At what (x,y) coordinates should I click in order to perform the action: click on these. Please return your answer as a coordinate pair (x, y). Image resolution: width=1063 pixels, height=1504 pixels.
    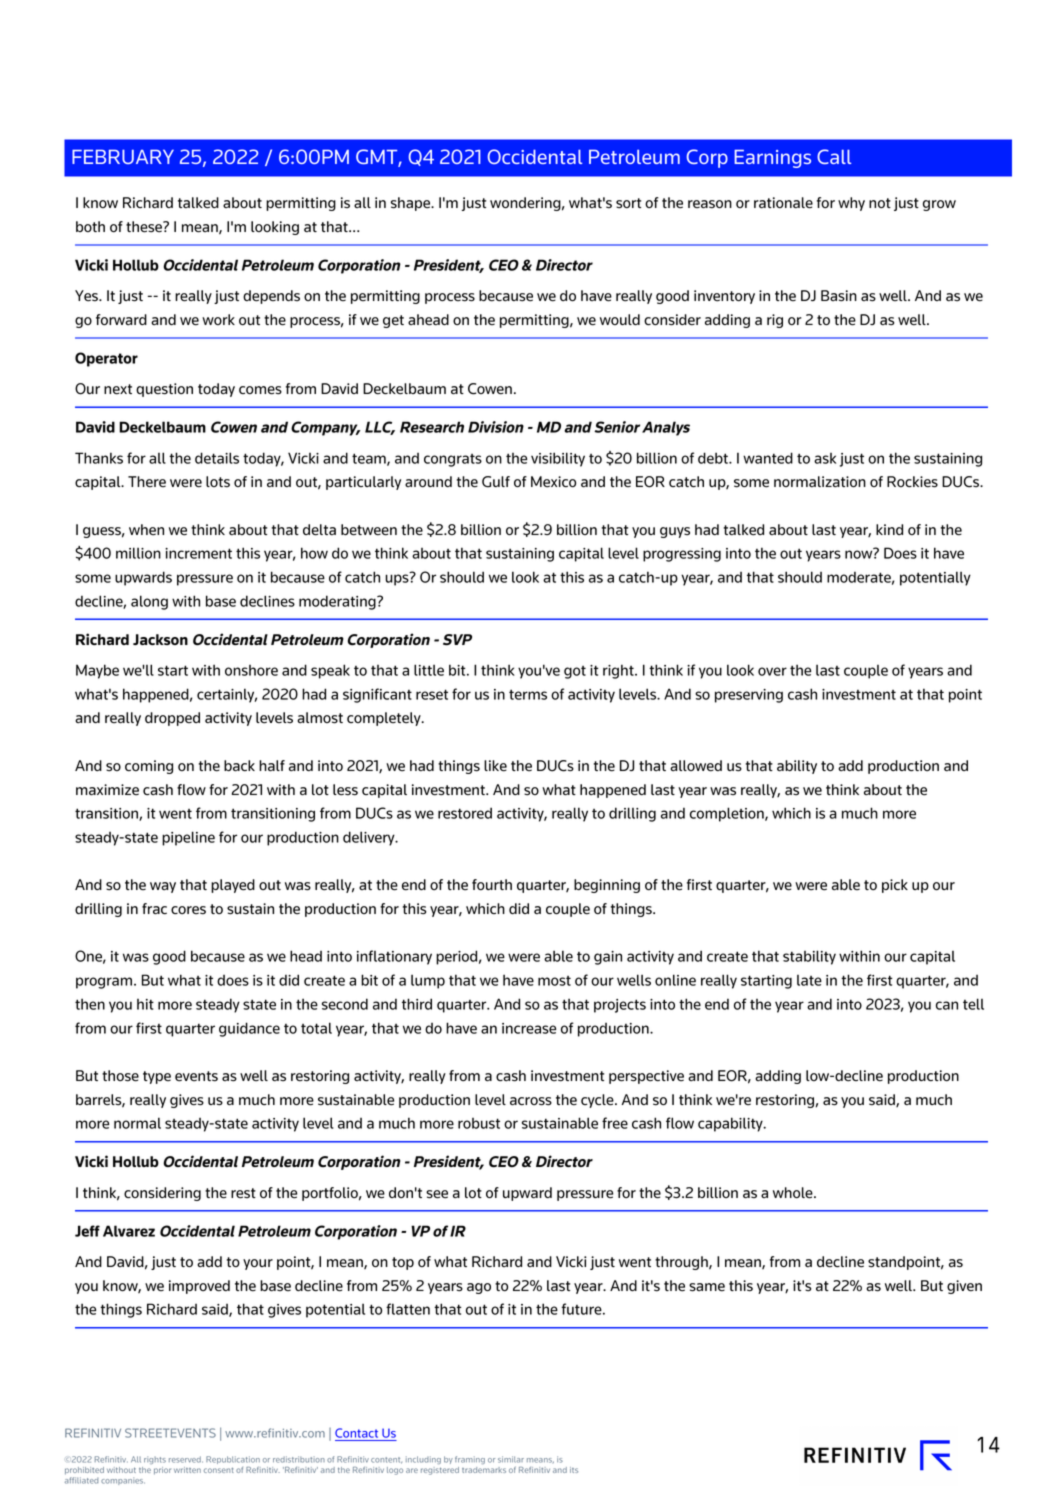
    Looking at the image, I should click on (145, 227).
